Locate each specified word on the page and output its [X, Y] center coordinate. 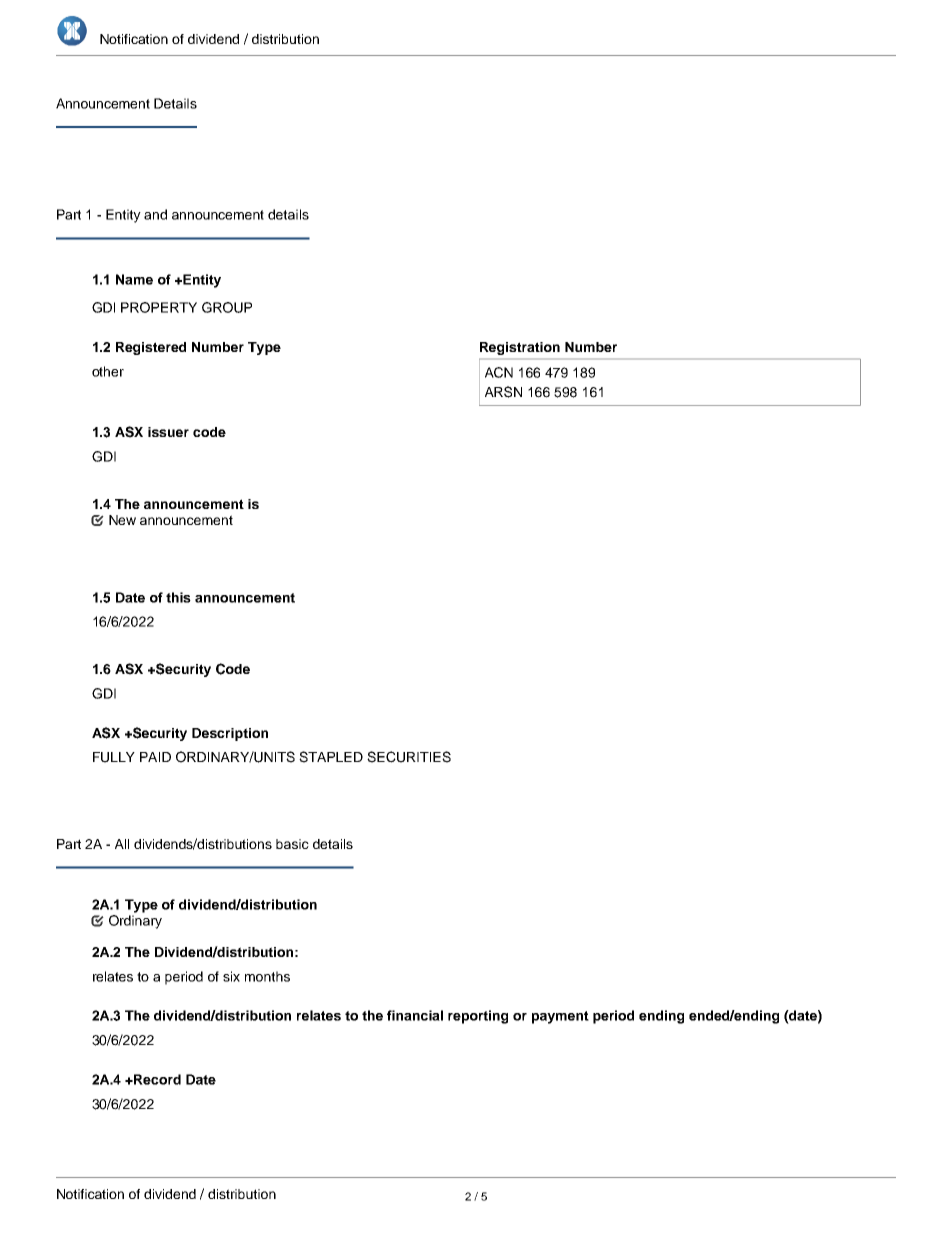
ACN [499, 372]
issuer [168, 432]
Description [230, 734]
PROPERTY [159, 307]
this [178, 597]
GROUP [227, 307]
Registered [151, 348]
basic [292, 844]
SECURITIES [409, 757]
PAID [155, 757]
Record [156, 1079]
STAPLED [331, 757]
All [122, 844]
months [267, 976]
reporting [478, 1017]
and [155, 214]
